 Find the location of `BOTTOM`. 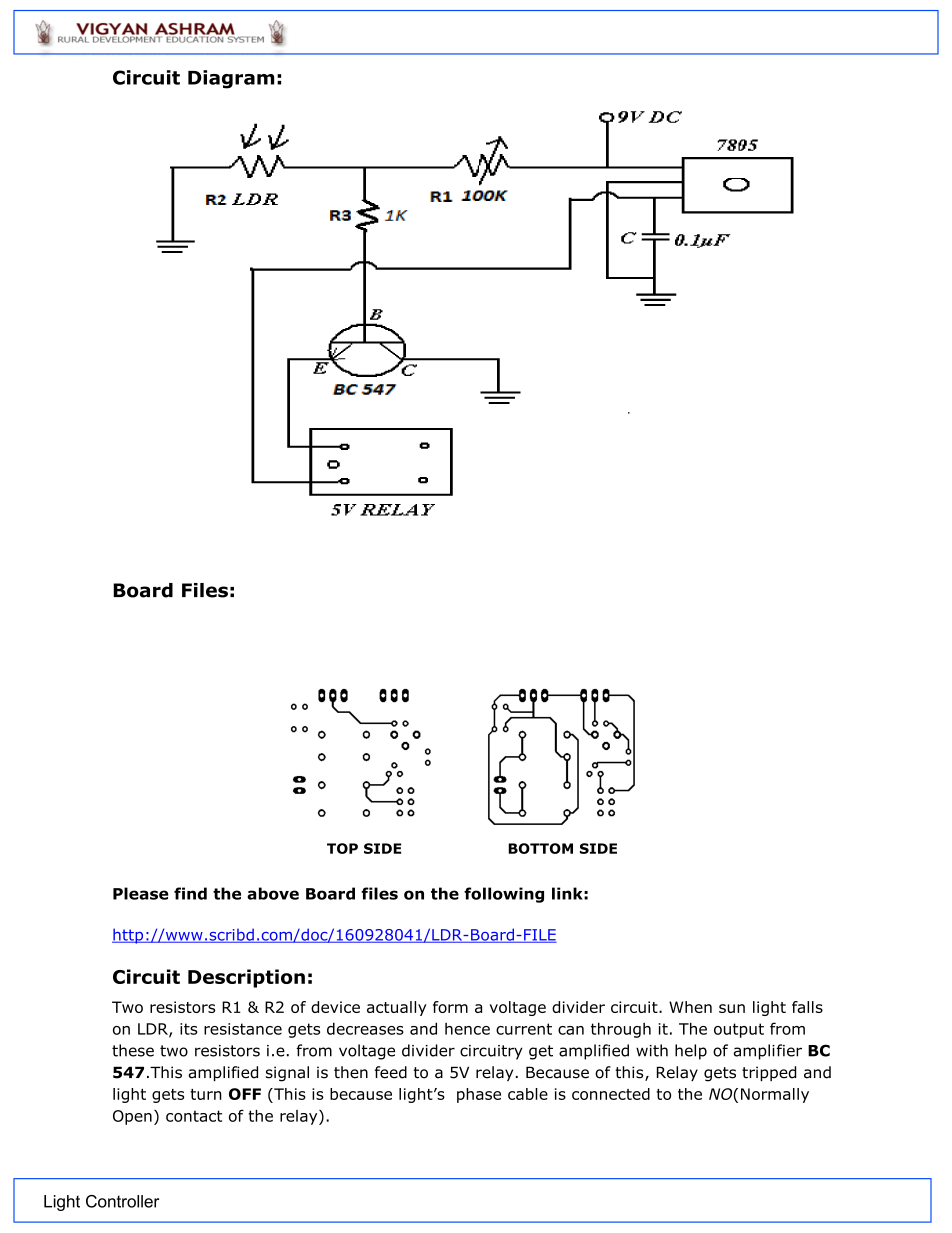

BOTTOM is located at coordinates (540, 848).
